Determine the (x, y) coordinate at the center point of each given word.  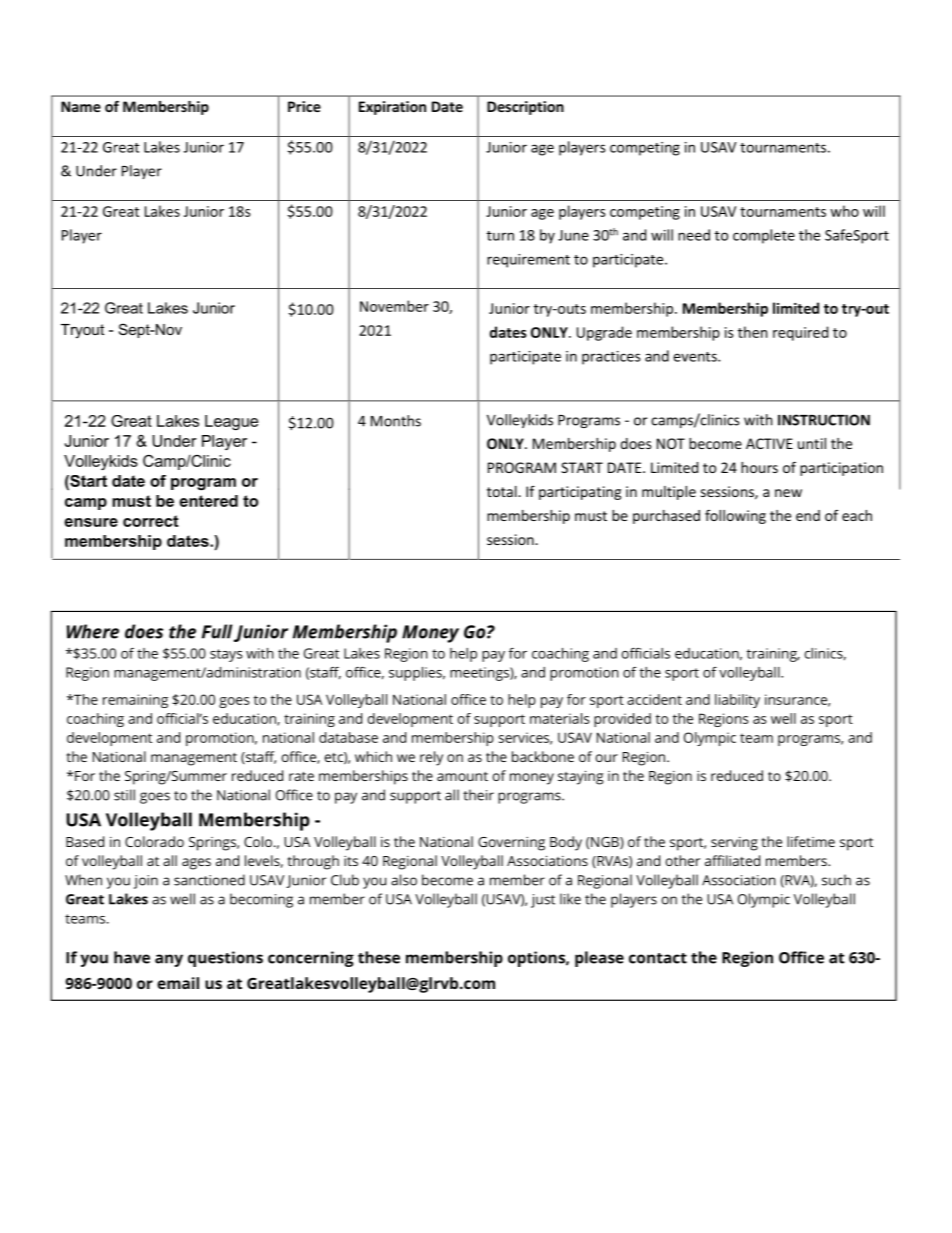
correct (150, 521)
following (735, 517)
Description (525, 108)
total (503, 491)
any (169, 960)
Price (304, 106)
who (844, 211)
